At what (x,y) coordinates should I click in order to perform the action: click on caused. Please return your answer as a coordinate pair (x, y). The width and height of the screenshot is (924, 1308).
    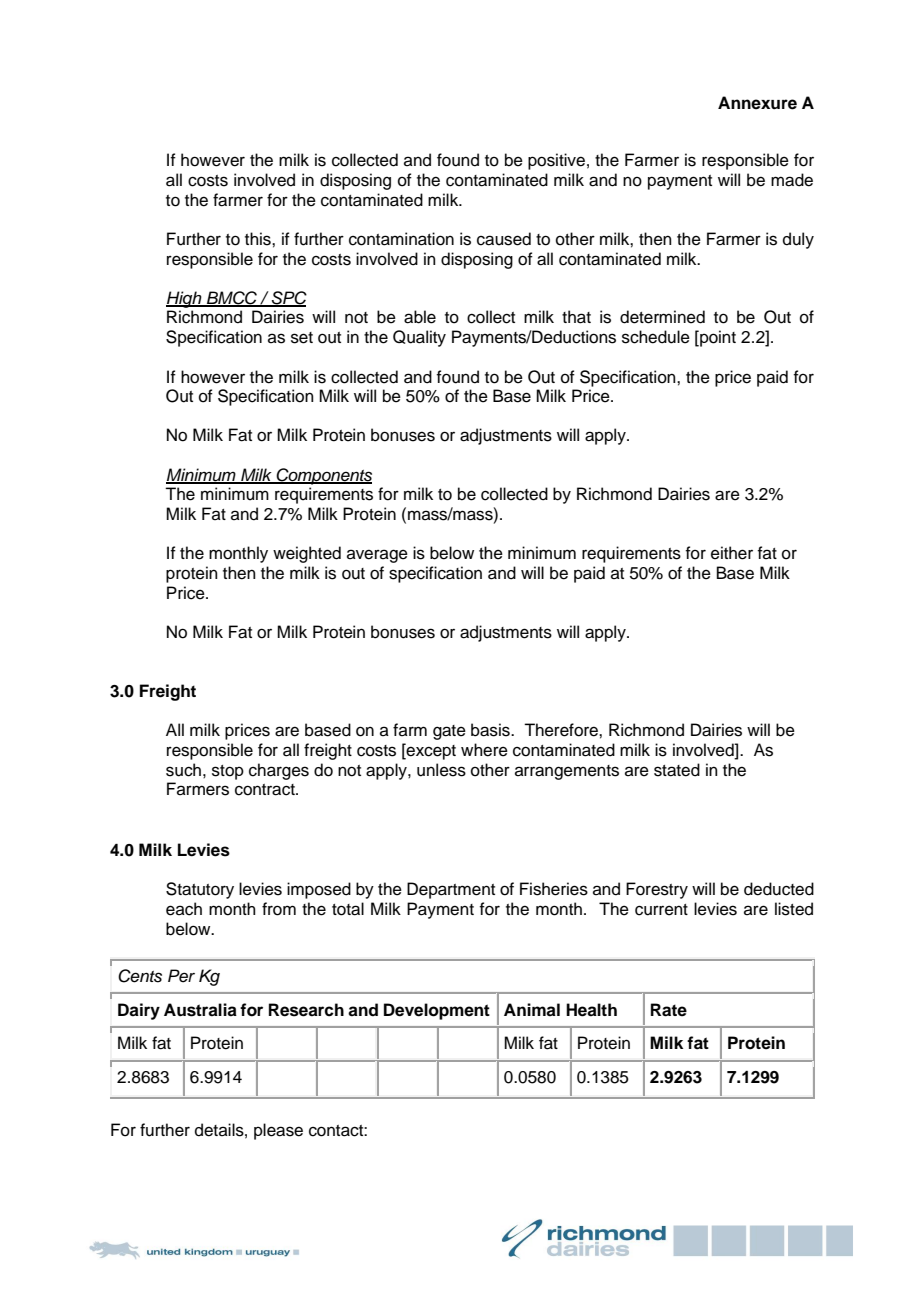
    Looking at the image, I should click on (504, 239).
